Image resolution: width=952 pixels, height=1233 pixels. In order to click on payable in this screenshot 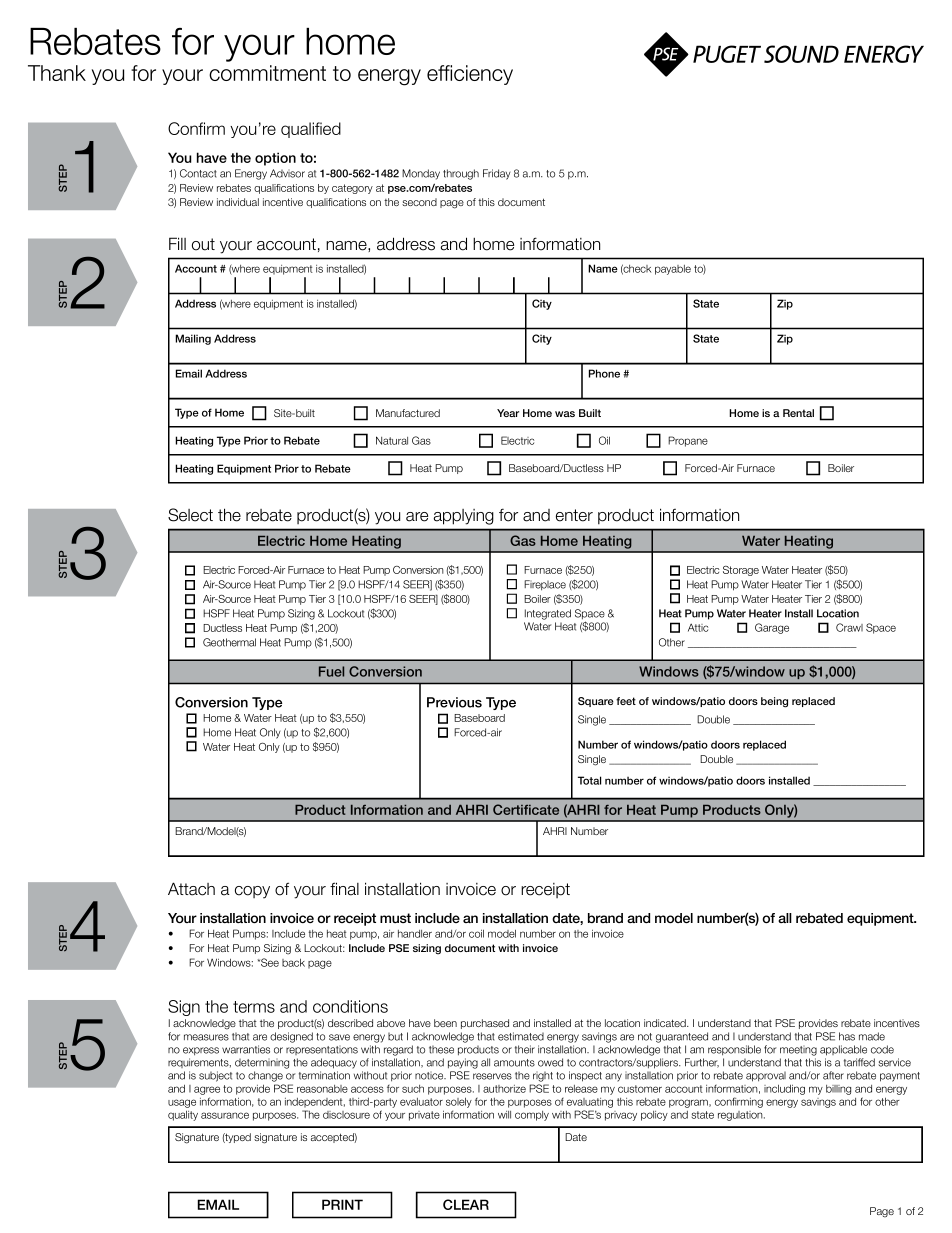, I will do `click(673, 270)`.
